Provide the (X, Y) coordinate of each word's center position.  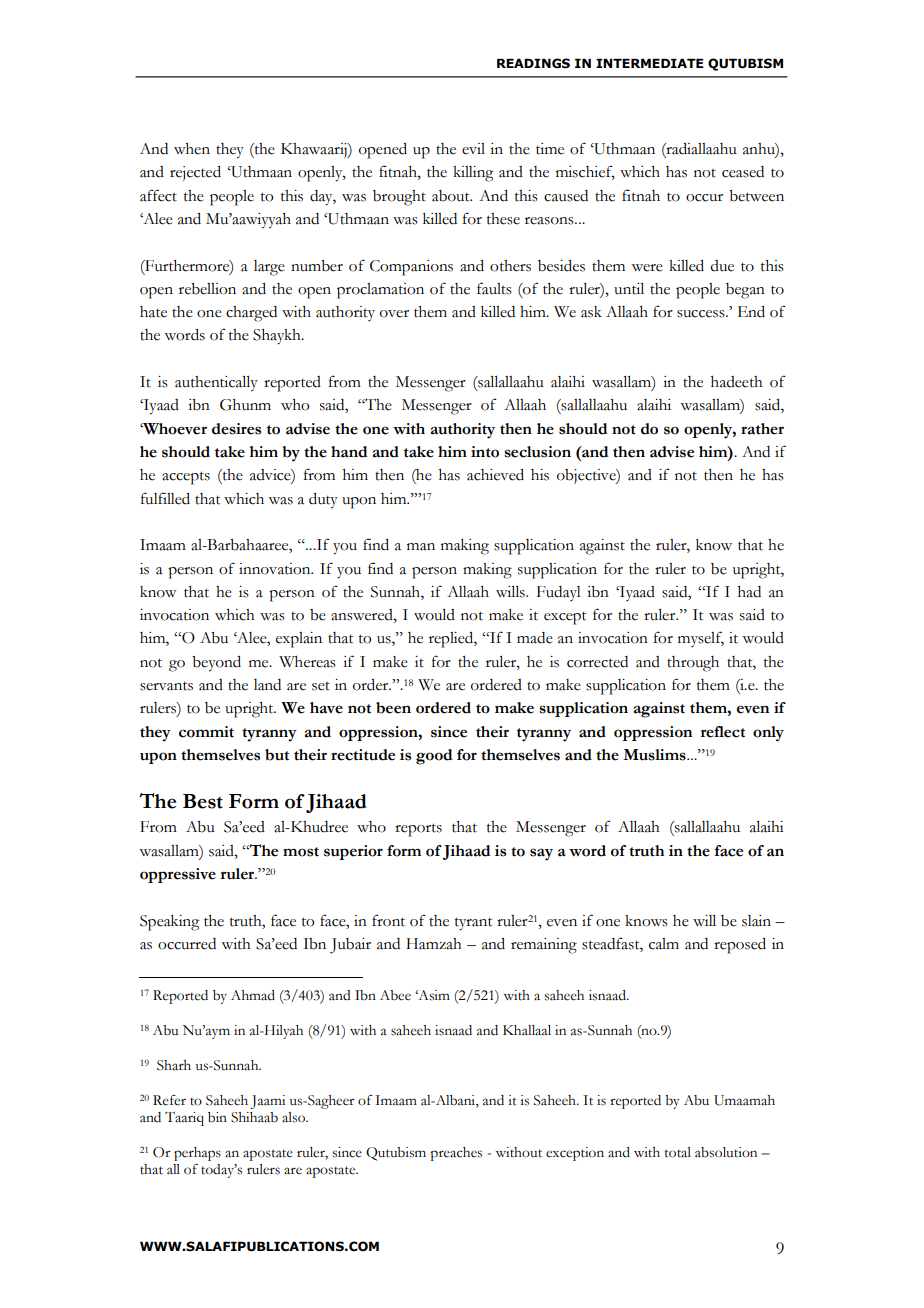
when (192, 149)
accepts (186, 478)
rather (762, 429)
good (434, 757)
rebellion (207, 289)
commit (206, 732)
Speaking (169, 923)
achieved (495, 475)
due (722, 266)
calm (664, 944)
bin (217, 1117)
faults (494, 288)
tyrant (473, 924)
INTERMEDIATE (649, 63)
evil (473, 149)
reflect (723, 732)
